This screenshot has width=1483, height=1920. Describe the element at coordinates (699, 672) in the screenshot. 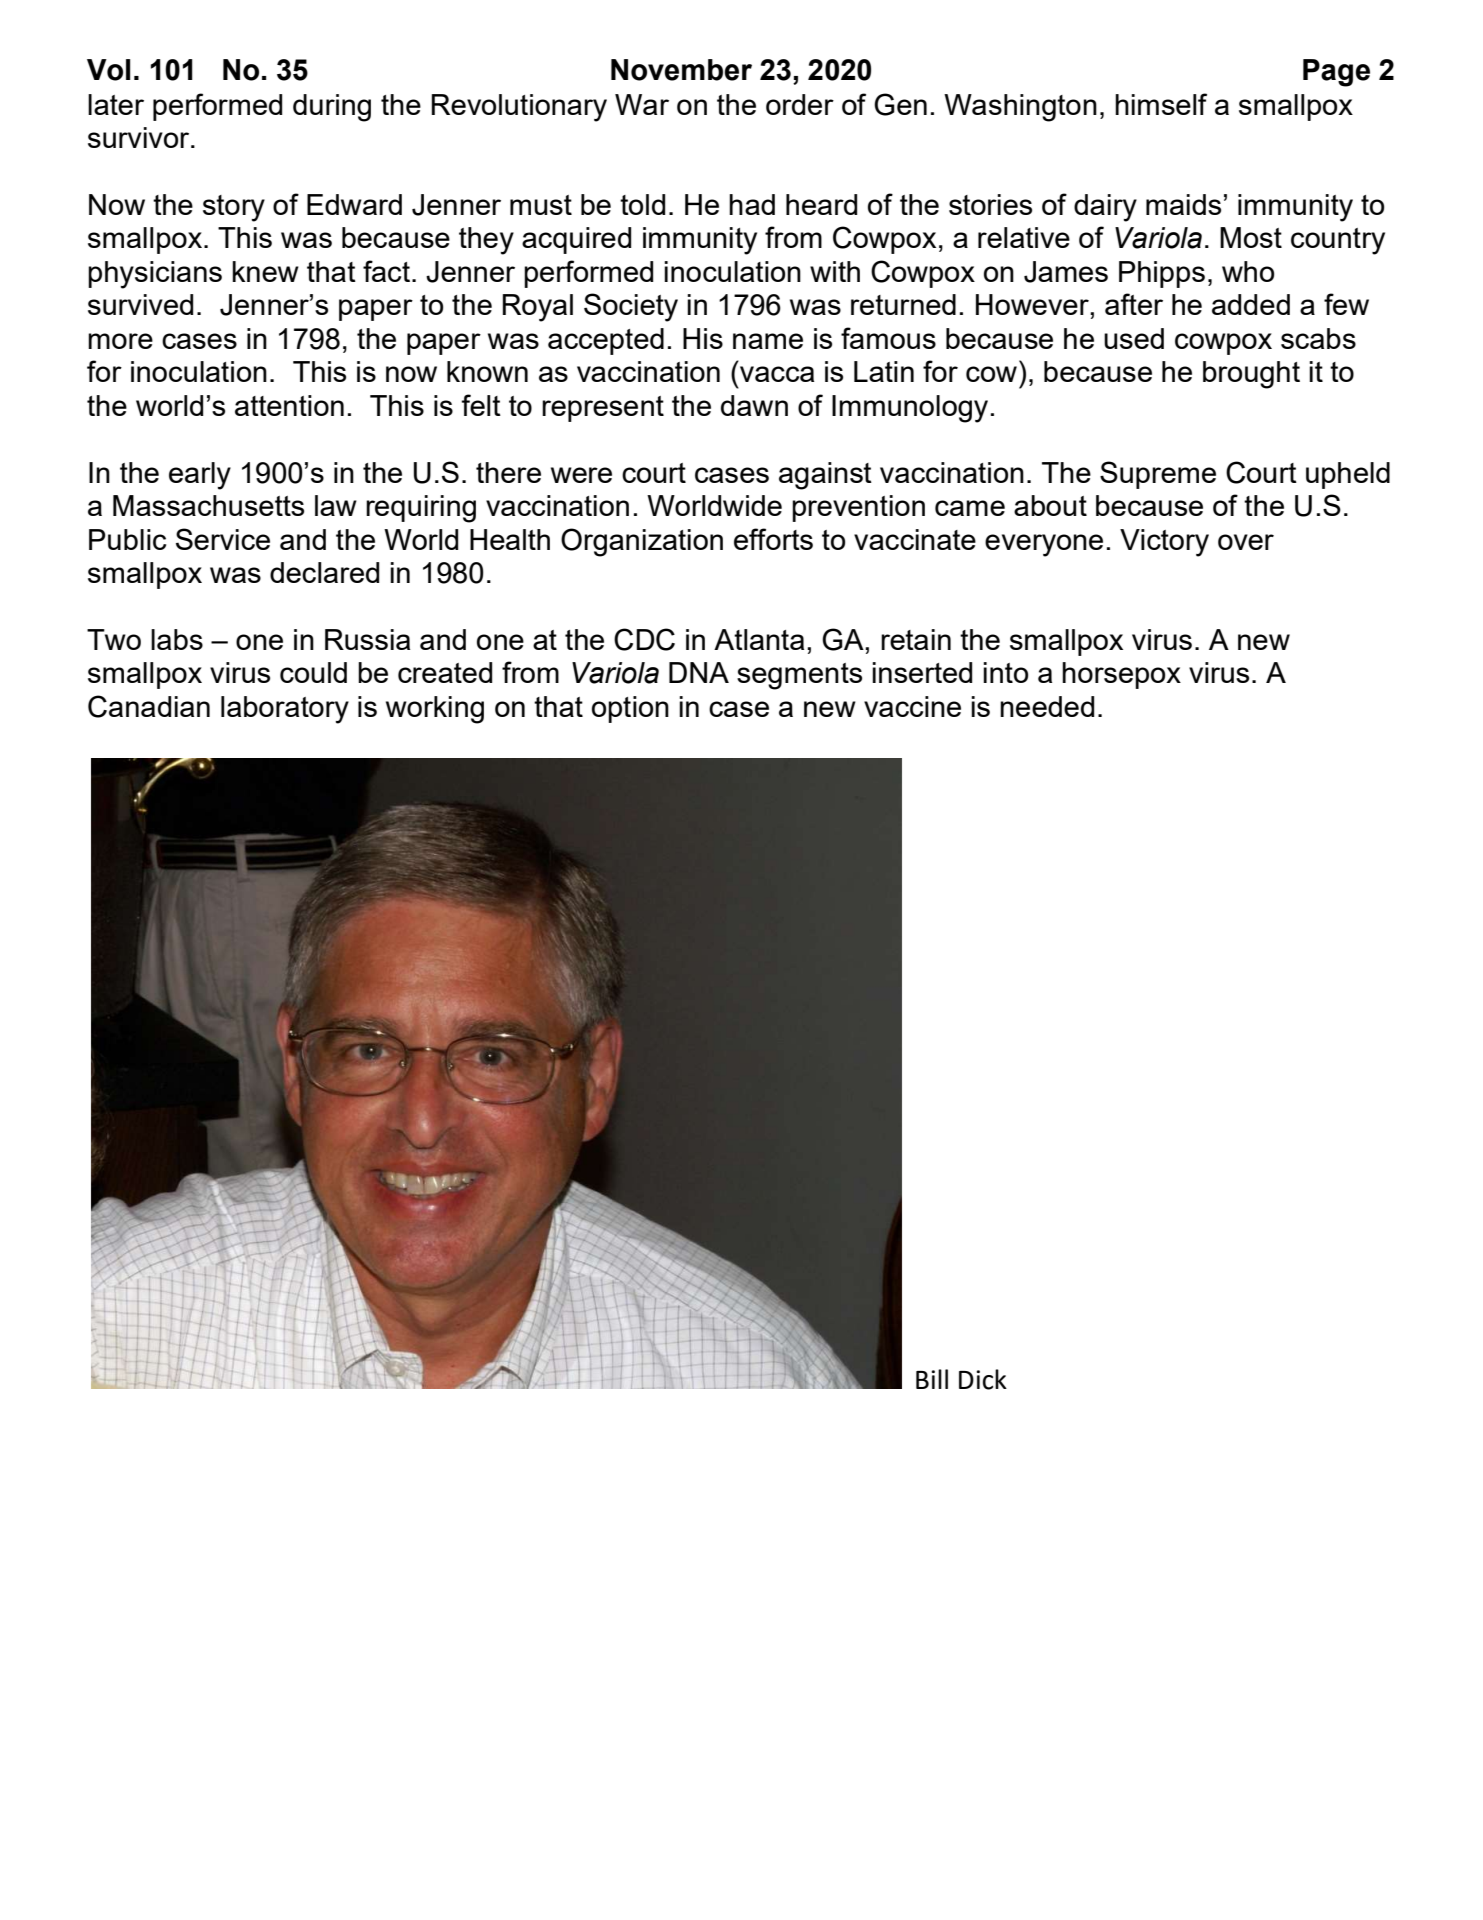

I see `DNA` at that location.
